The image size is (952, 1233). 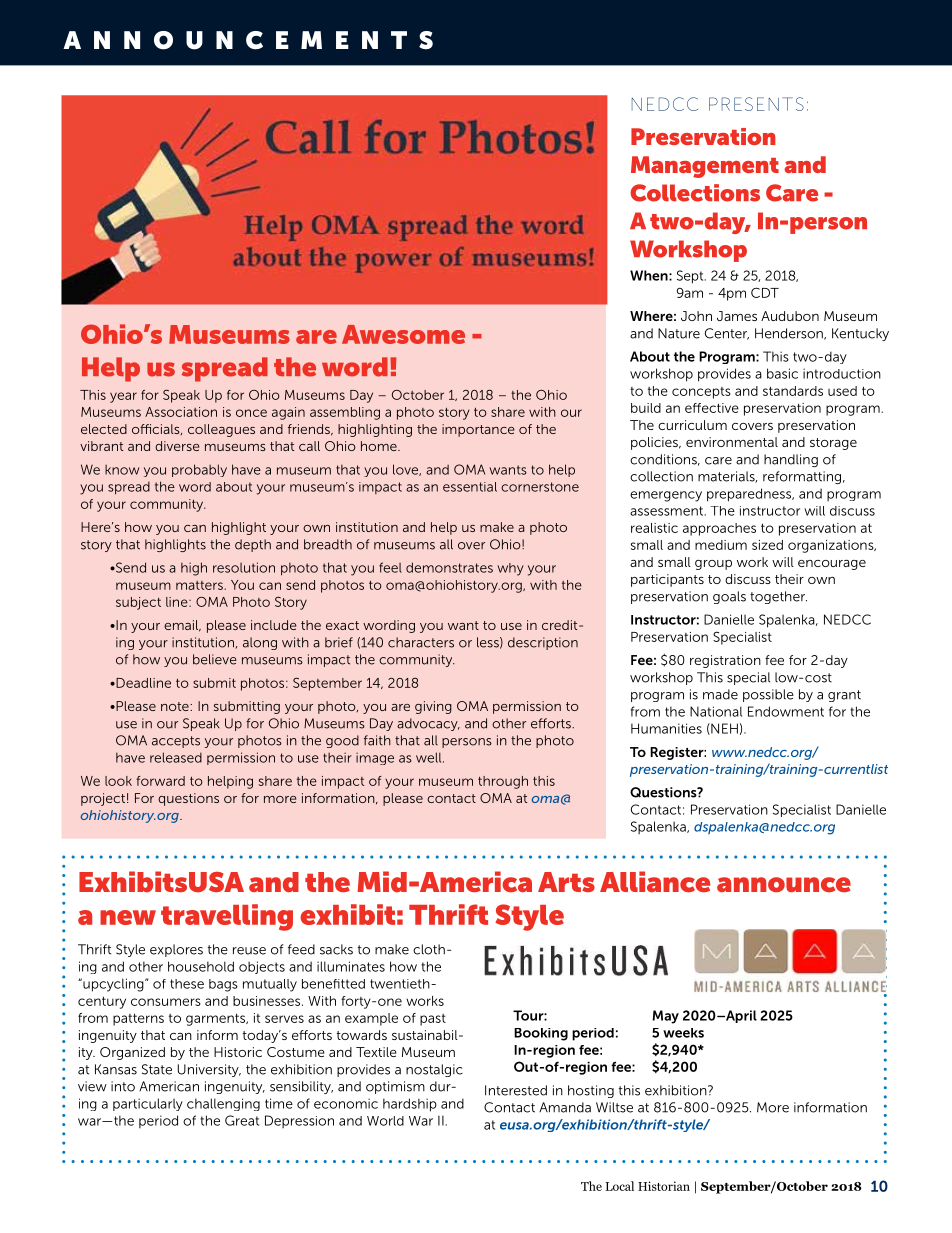 What do you see at coordinates (705, 167) in the page?
I see `Management` at bounding box center [705, 167].
